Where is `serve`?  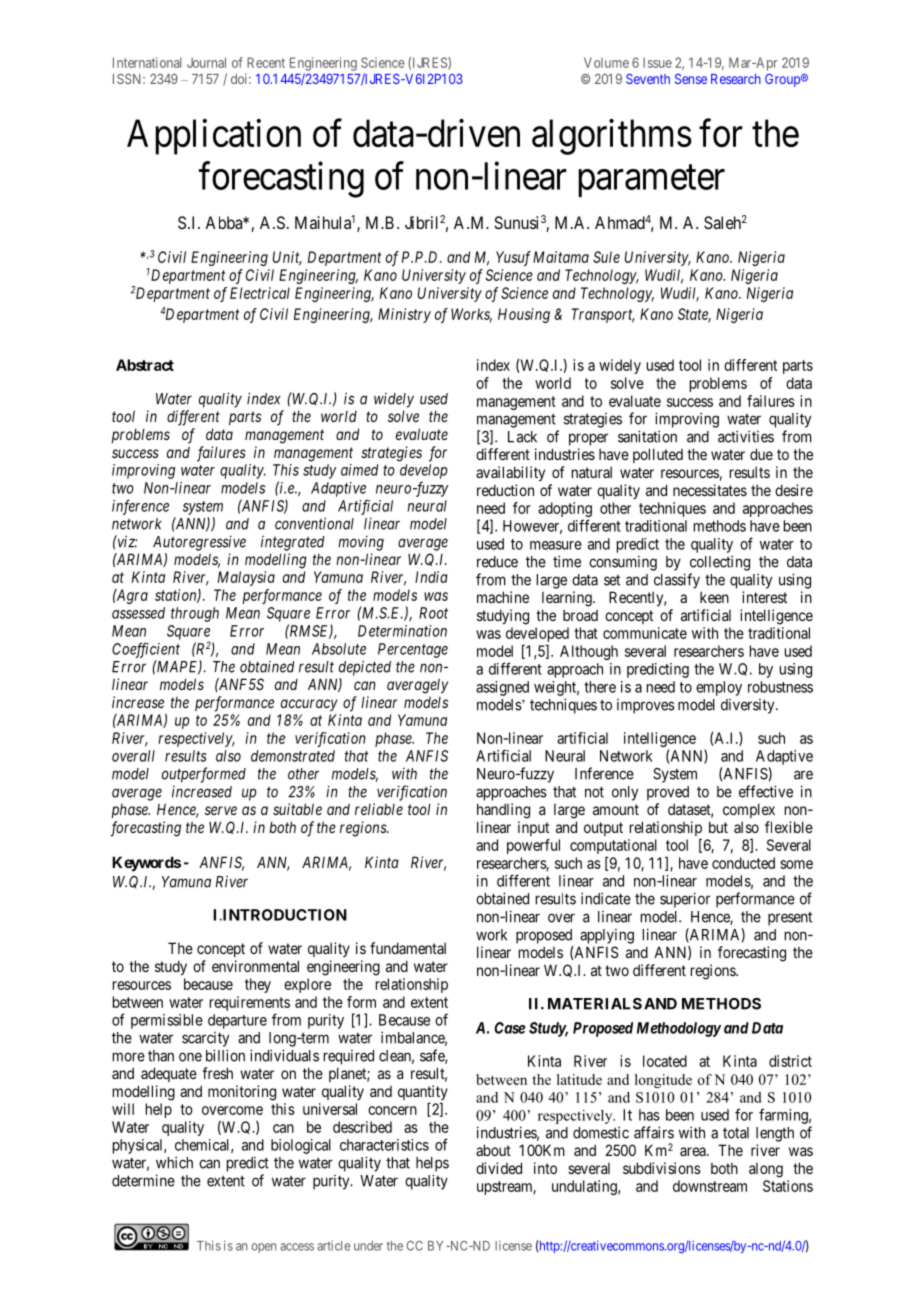 serve is located at coordinates (221, 810).
